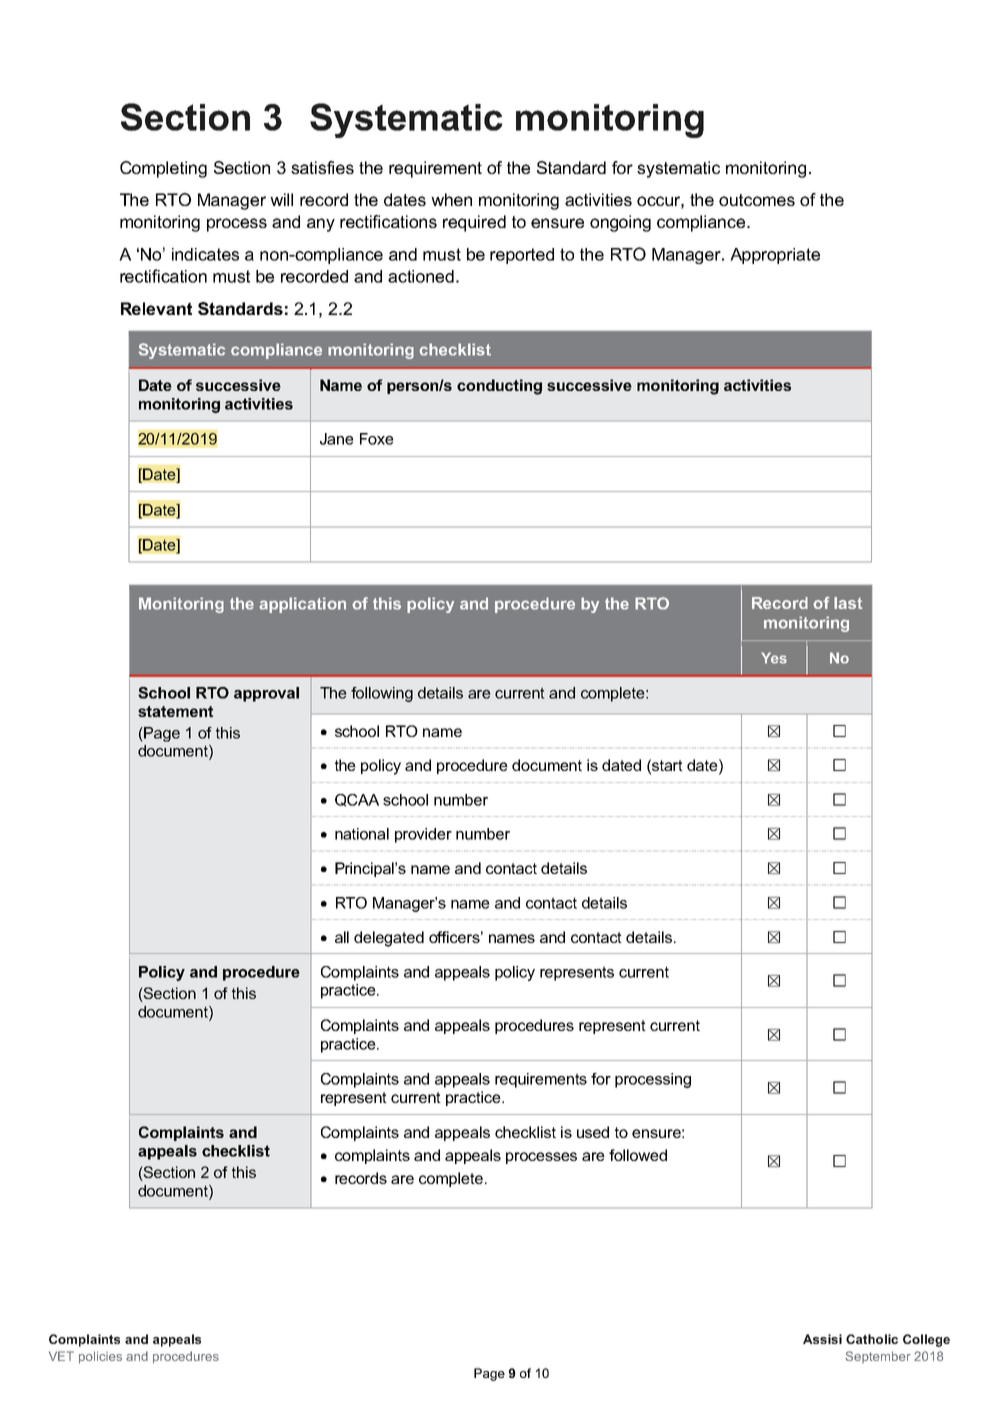  I want to click on policies, so click(100, 1357).
